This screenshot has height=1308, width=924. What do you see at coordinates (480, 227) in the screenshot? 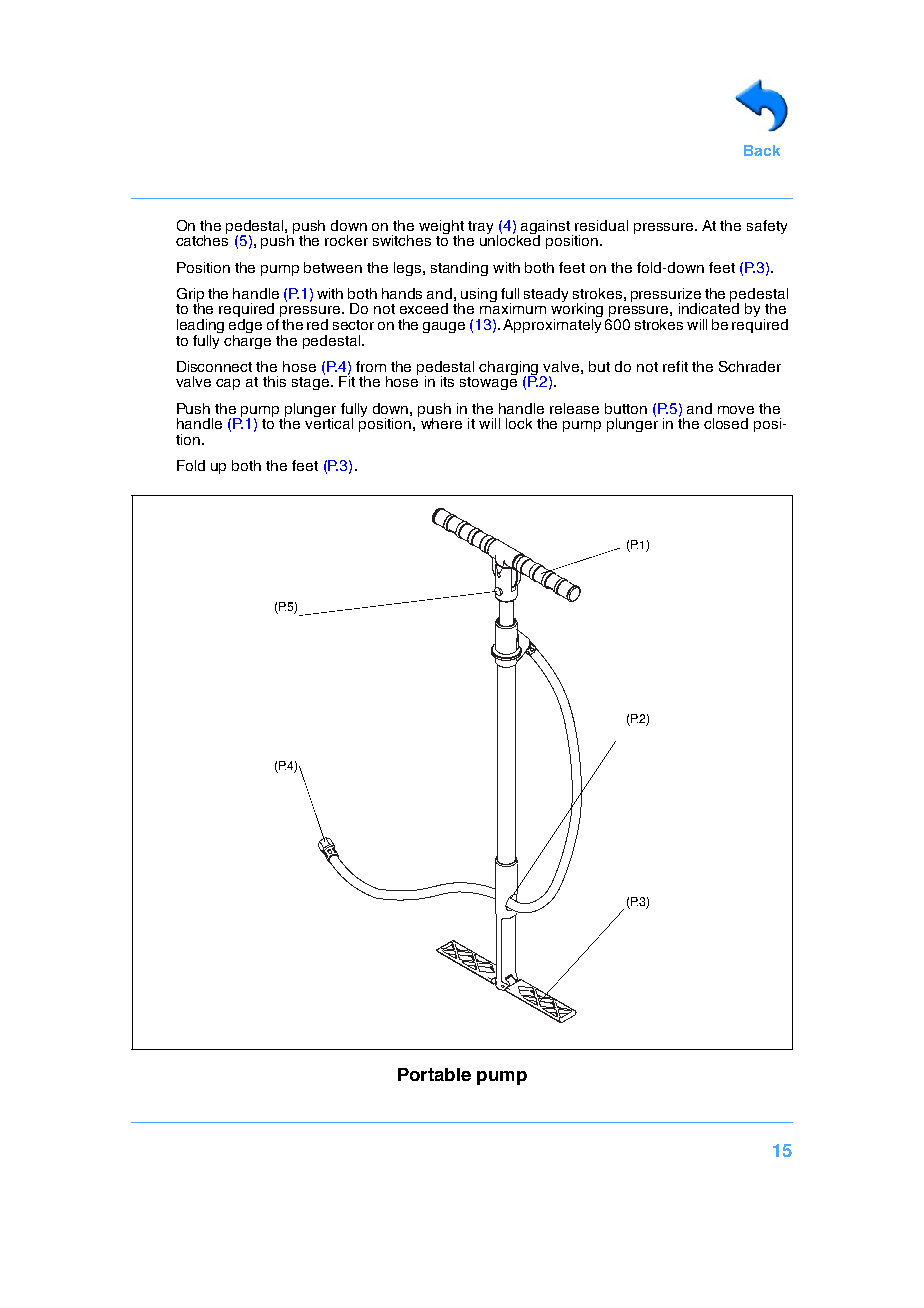
I see `tray` at bounding box center [480, 227].
